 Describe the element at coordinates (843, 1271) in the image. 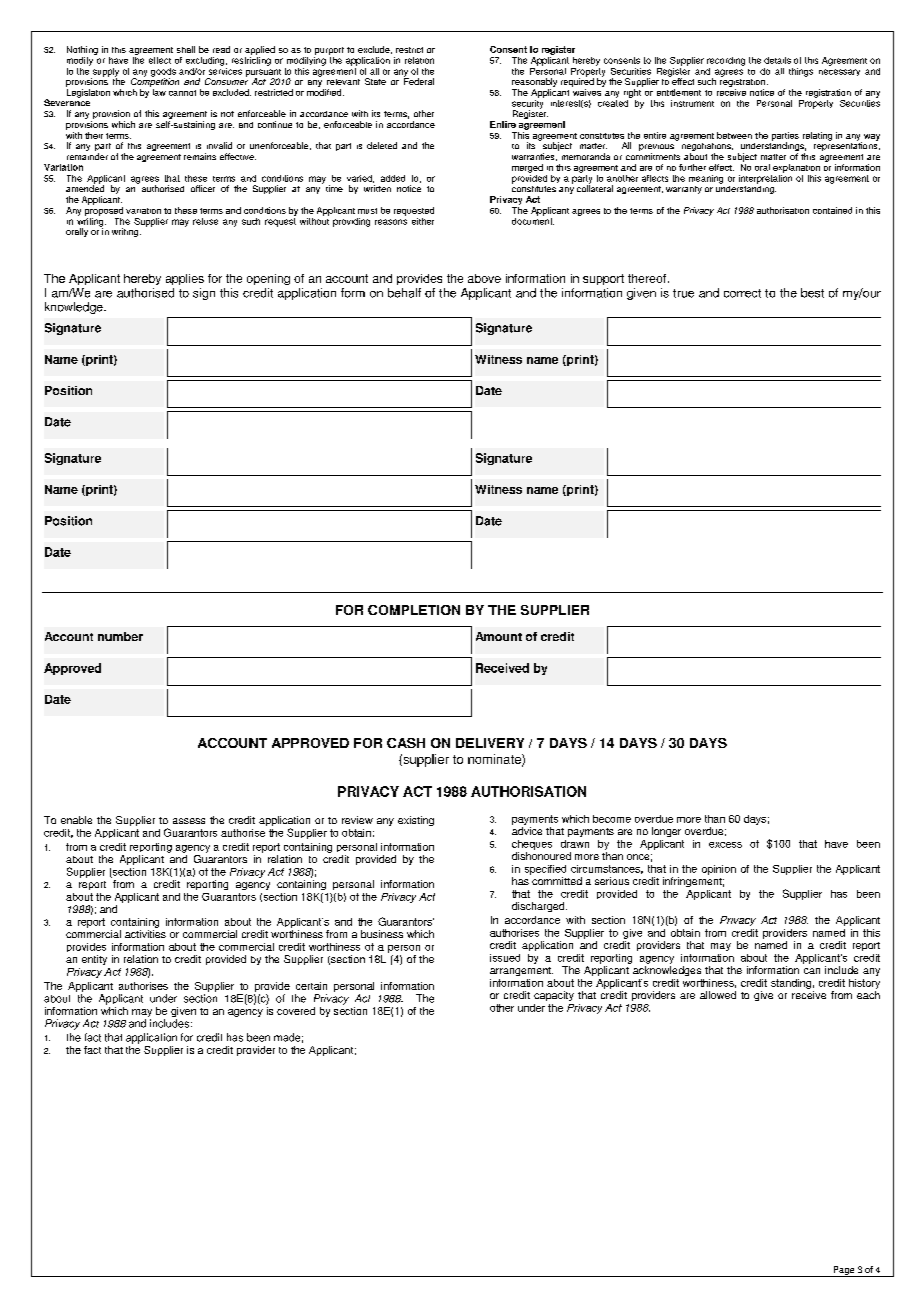

I see `Page` at that location.
